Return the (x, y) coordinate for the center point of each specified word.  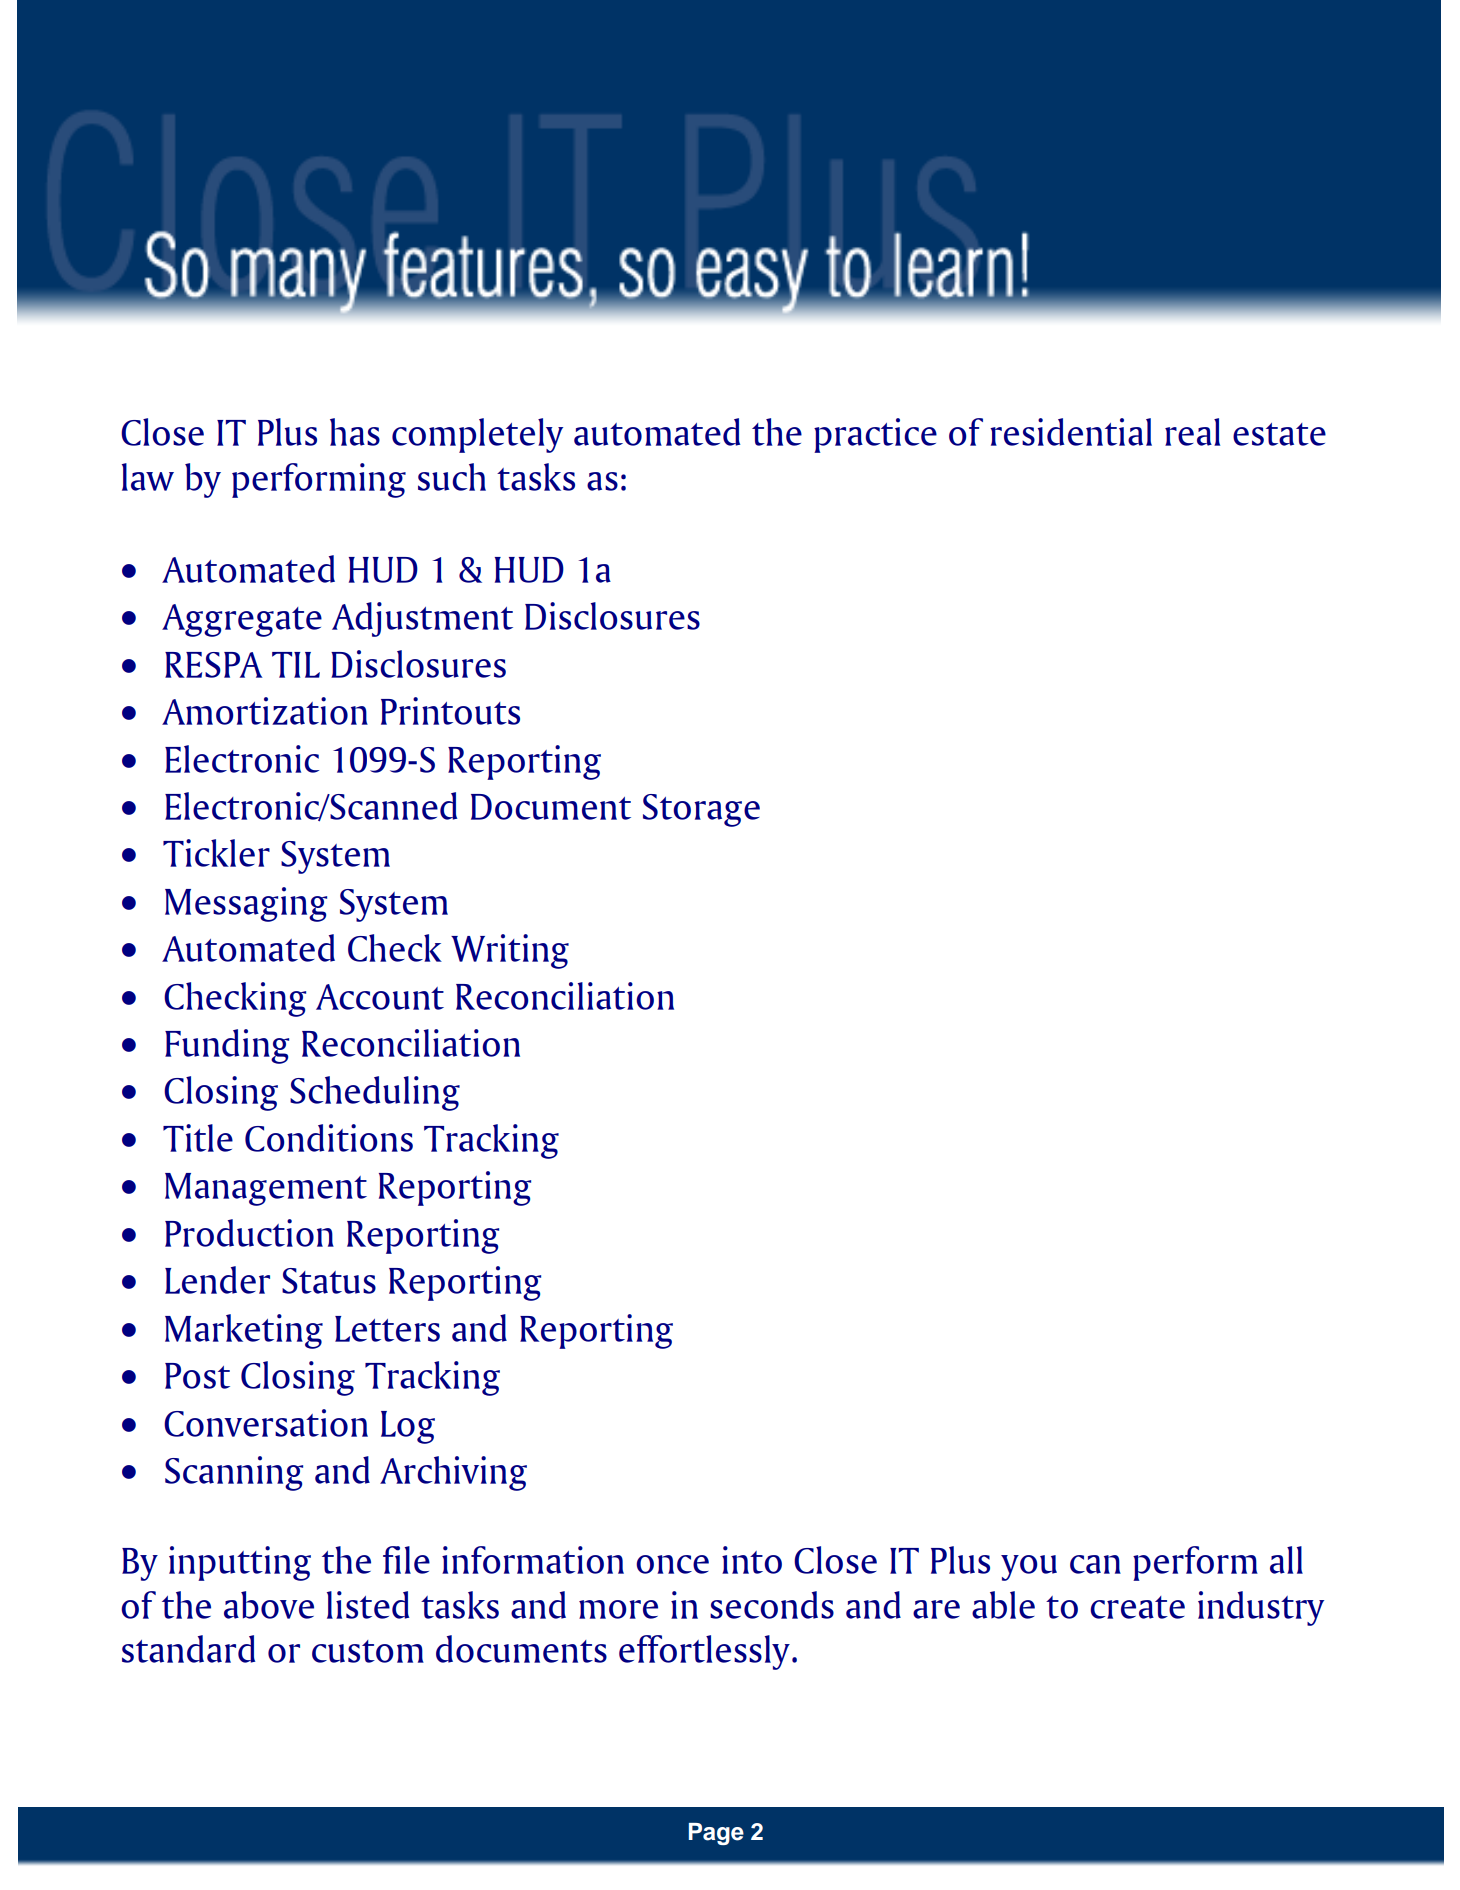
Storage (701, 810)
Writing (510, 951)
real (1192, 432)
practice (875, 435)
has (355, 432)
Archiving (453, 1473)
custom (368, 1651)
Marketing (244, 1331)
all (1286, 1560)
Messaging (246, 904)
